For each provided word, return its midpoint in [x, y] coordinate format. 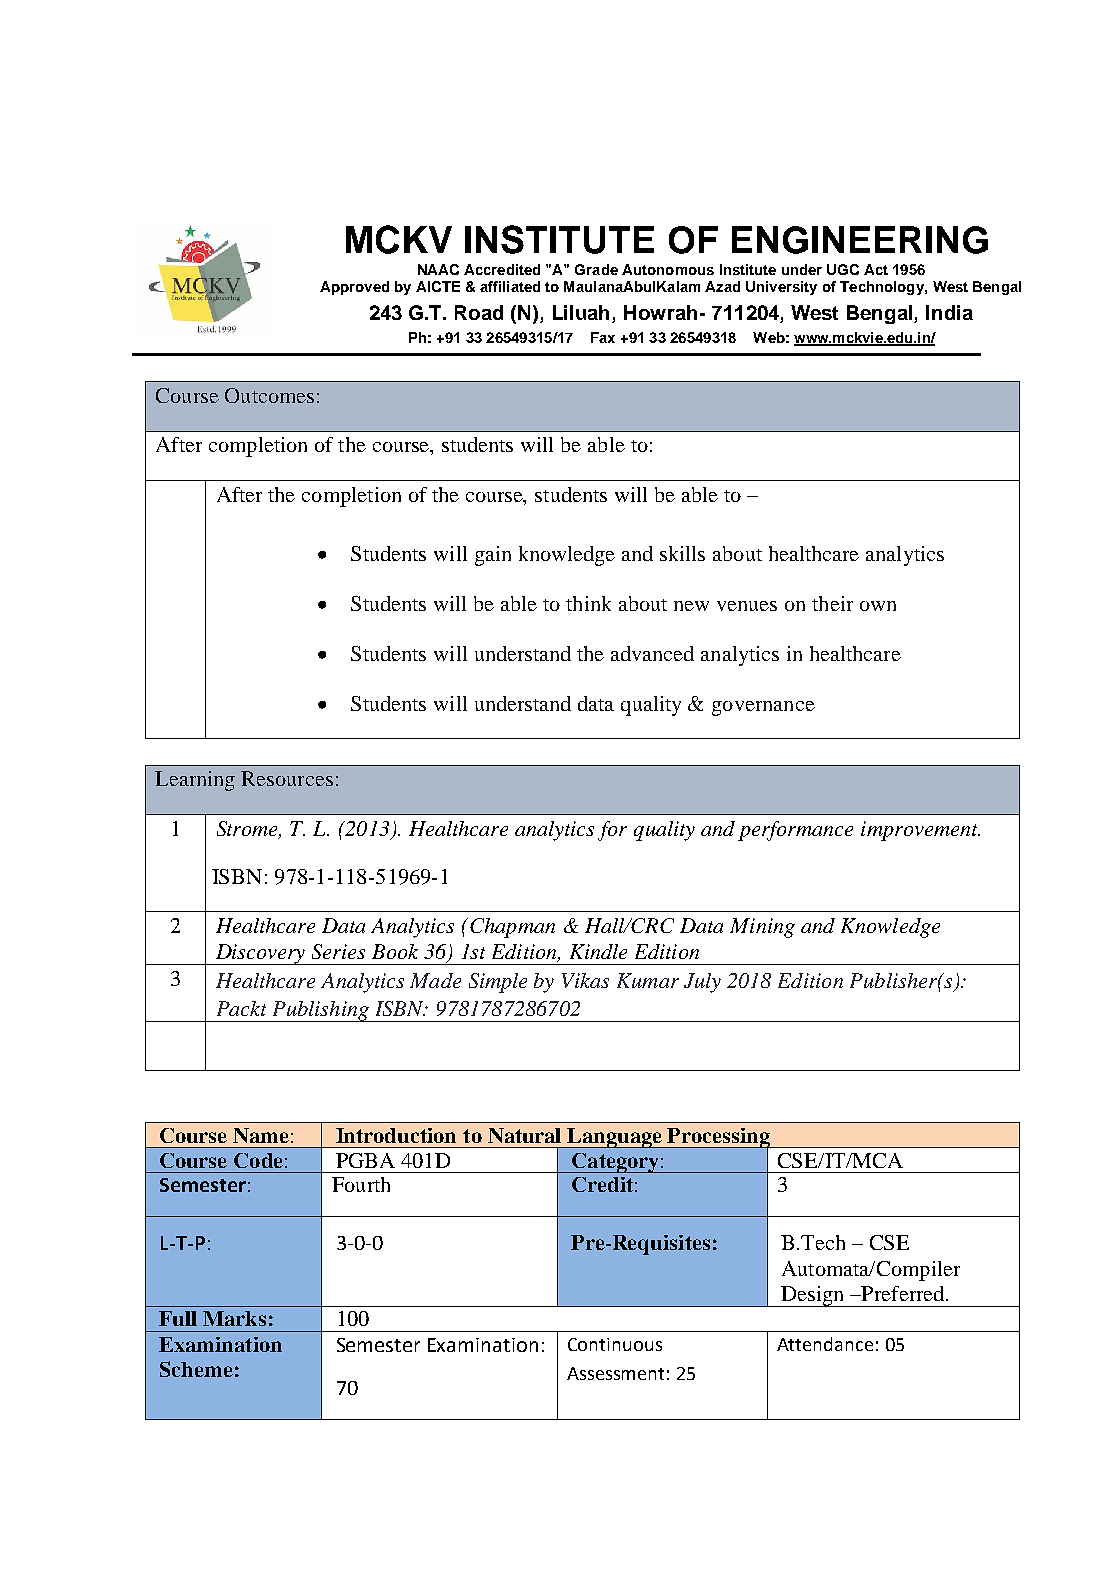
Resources [287, 778]
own [878, 606]
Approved [354, 288]
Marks [234, 1318]
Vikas [585, 980]
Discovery [260, 954]
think [588, 603]
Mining [762, 928]
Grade [596, 269]
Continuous [615, 1344]
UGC [843, 269]
